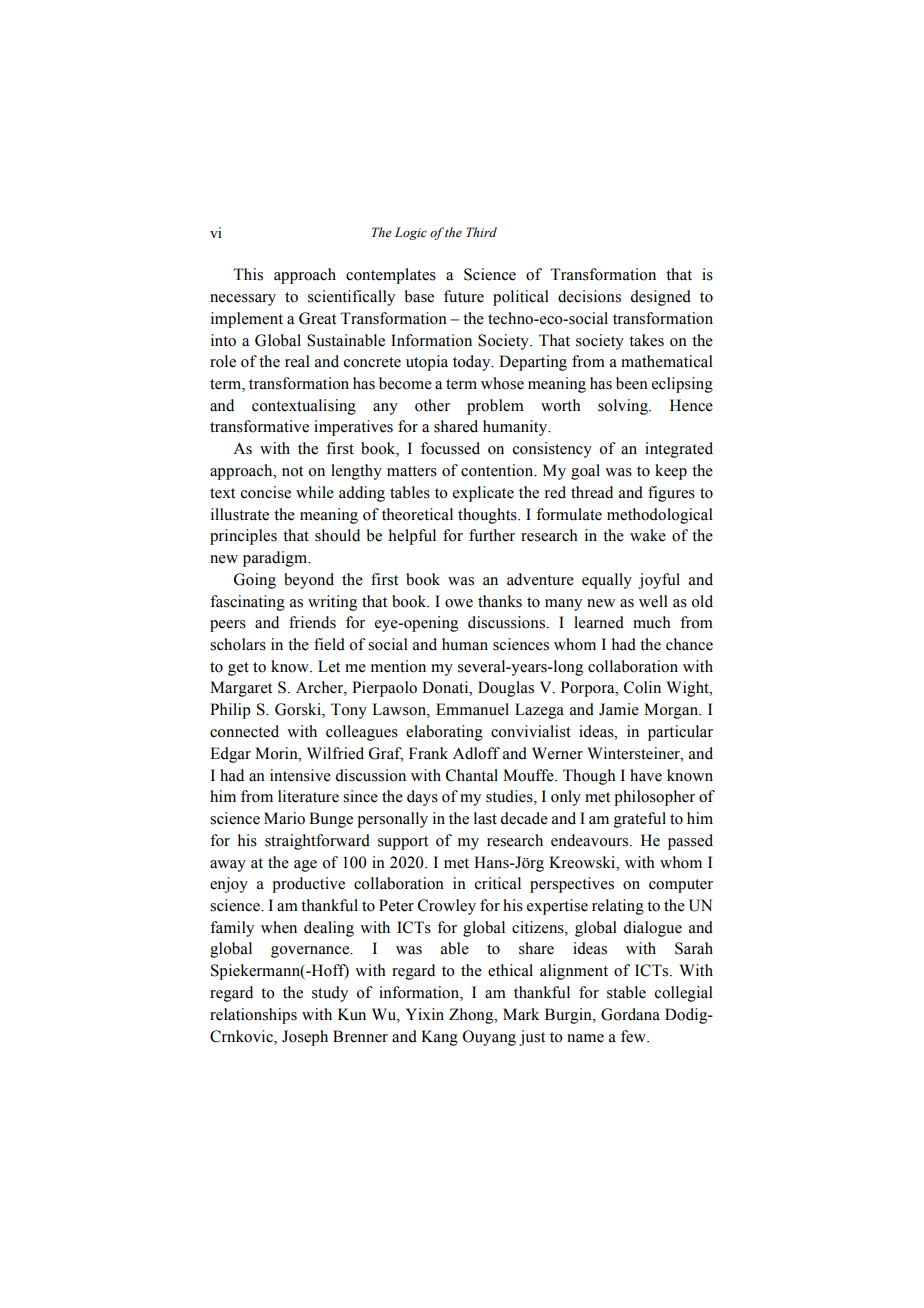 This screenshot has height=1308, width=924. I want to click on owe, so click(459, 603).
